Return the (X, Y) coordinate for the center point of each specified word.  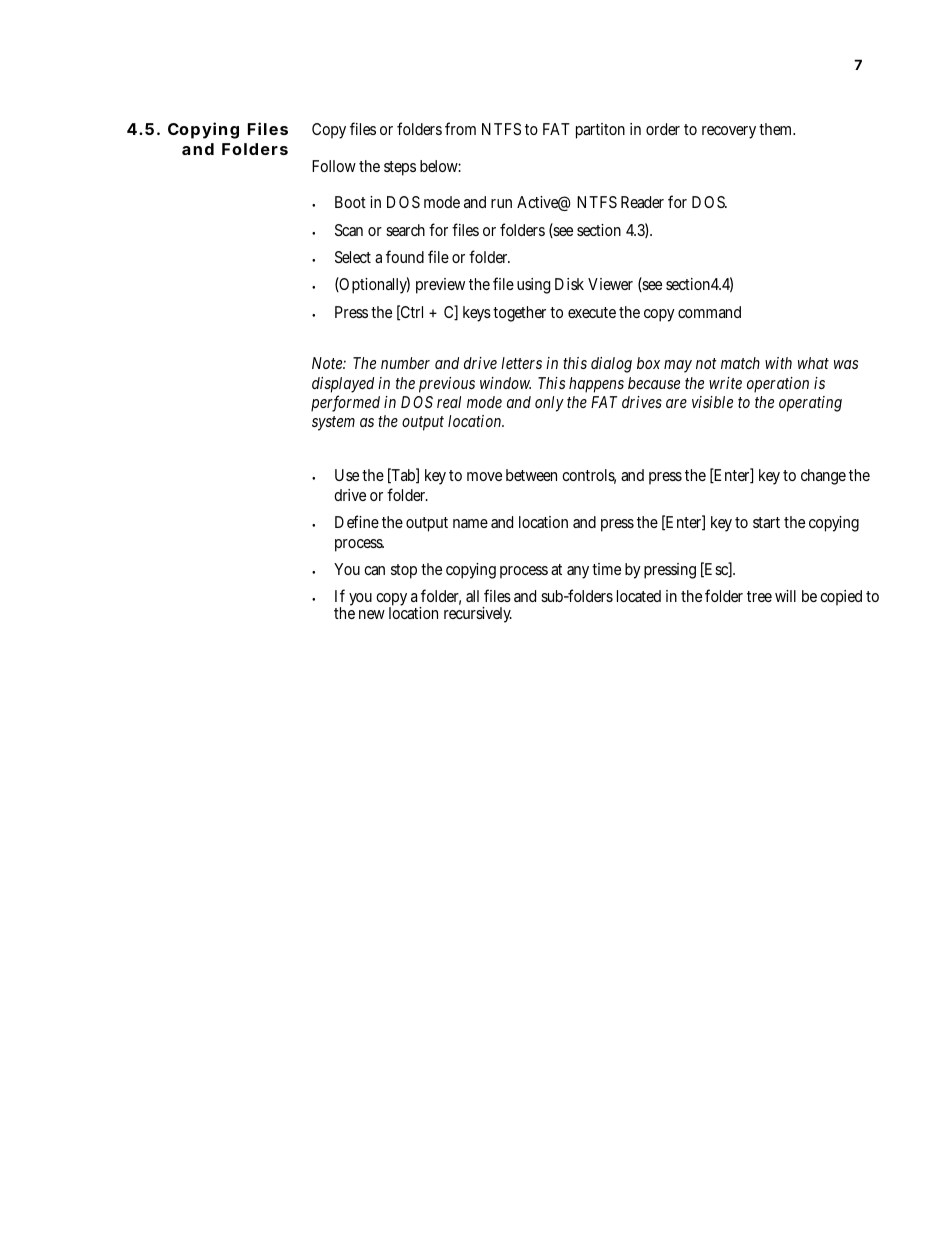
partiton (600, 131)
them (777, 129)
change (823, 477)
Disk (569, 284)
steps (400, 168)
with (778, 363)
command (709, 312)
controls (589, 476)
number (405, 363)
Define (357, 521)
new (372, 614)
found (405, 256)
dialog (611, 365)
